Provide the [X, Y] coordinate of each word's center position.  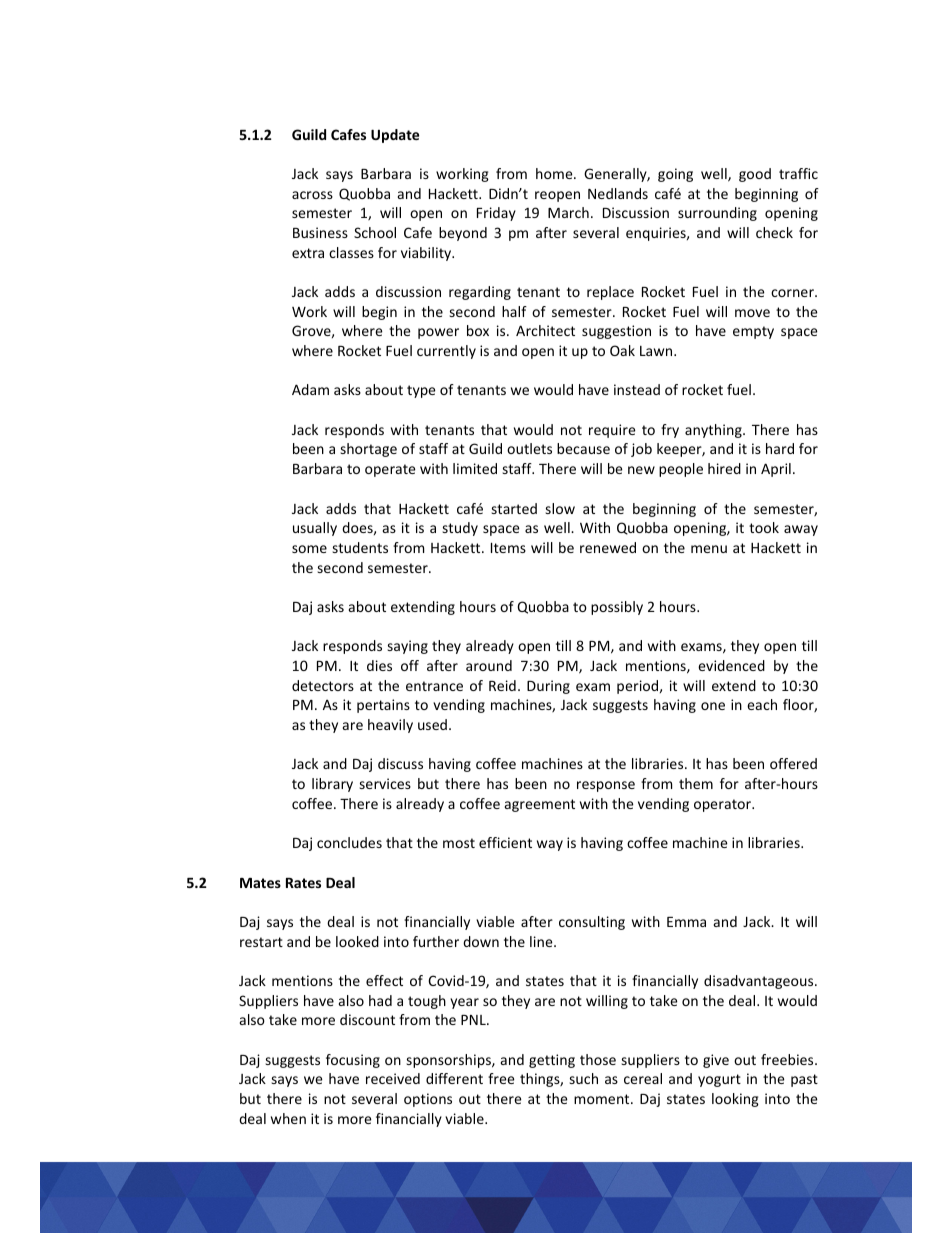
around [489, 665]
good [755, 175]
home [555, 173]
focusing [353, 1061]
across [312, 195]
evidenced [731, 665]
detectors [323, 685]
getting [552, 1061]
